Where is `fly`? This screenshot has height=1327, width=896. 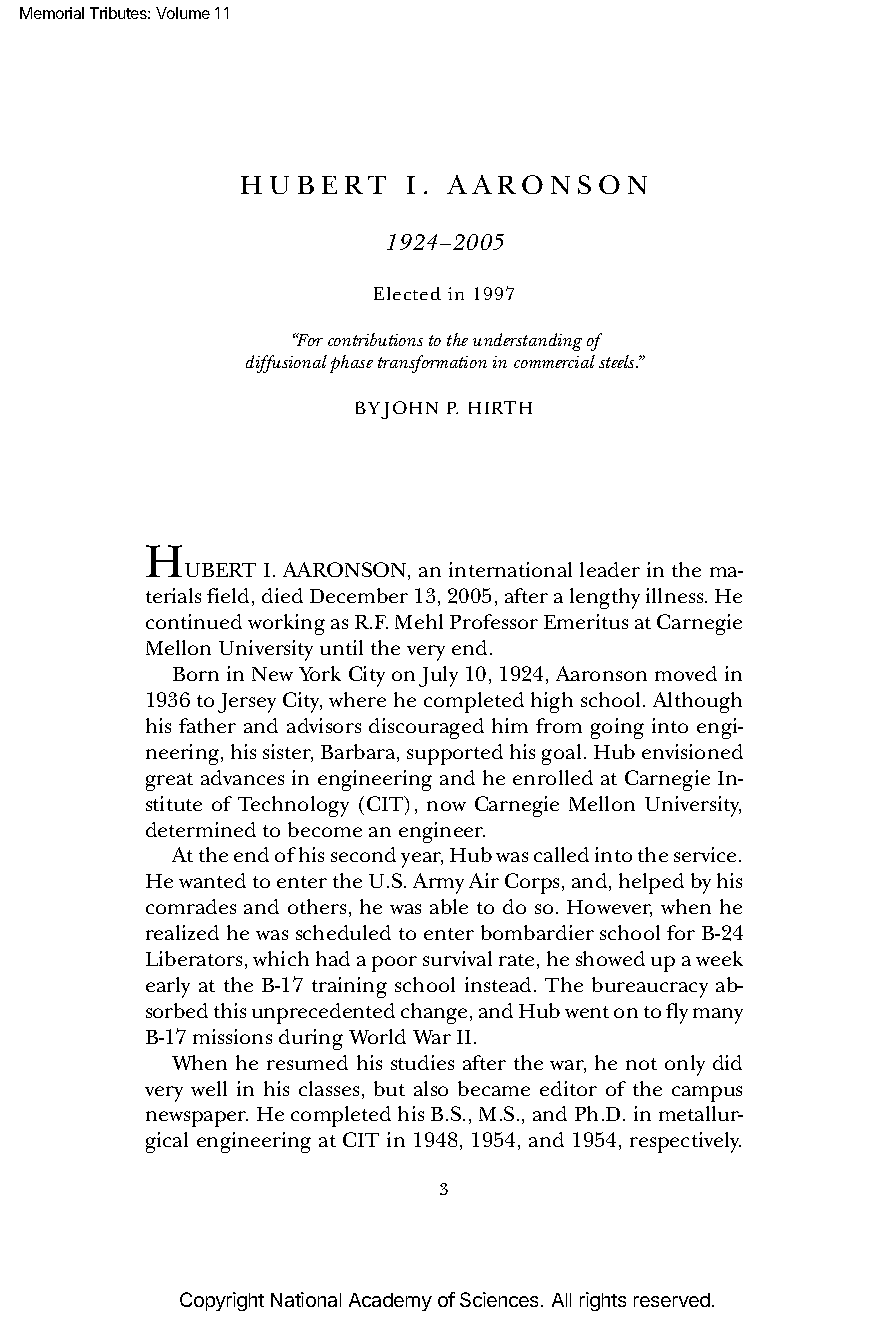 fly is located at coordinates (677, 1013).
